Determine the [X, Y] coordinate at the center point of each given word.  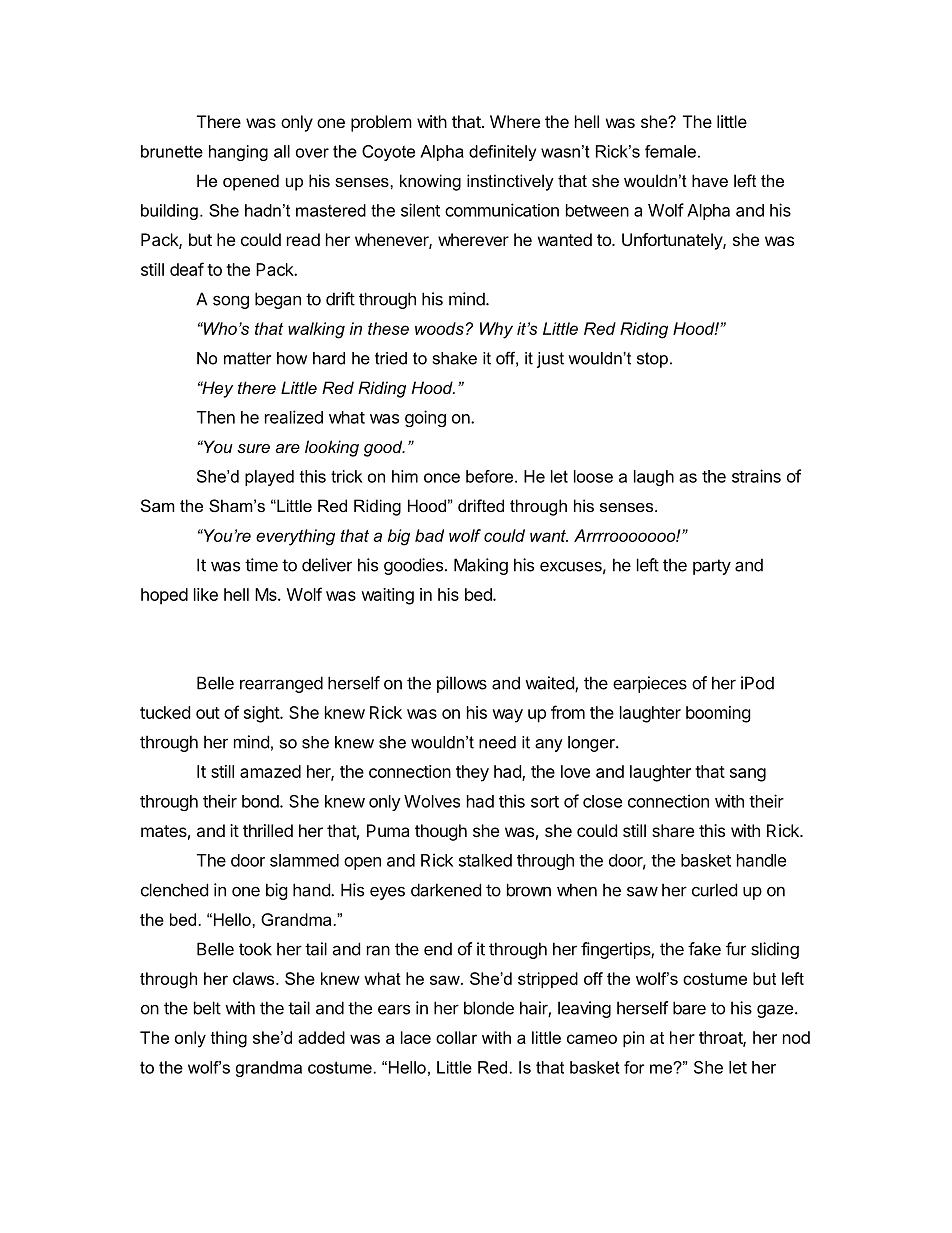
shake [455, 358]
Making [481, 566]
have [710, 180]
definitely [502, 153]
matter [247, 358]
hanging [238, 153]
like [206, 594]
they [472, 773]
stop [652, 360]
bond [261, 801]
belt [207, 1008]
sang [748, 775]
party [712, 567]
